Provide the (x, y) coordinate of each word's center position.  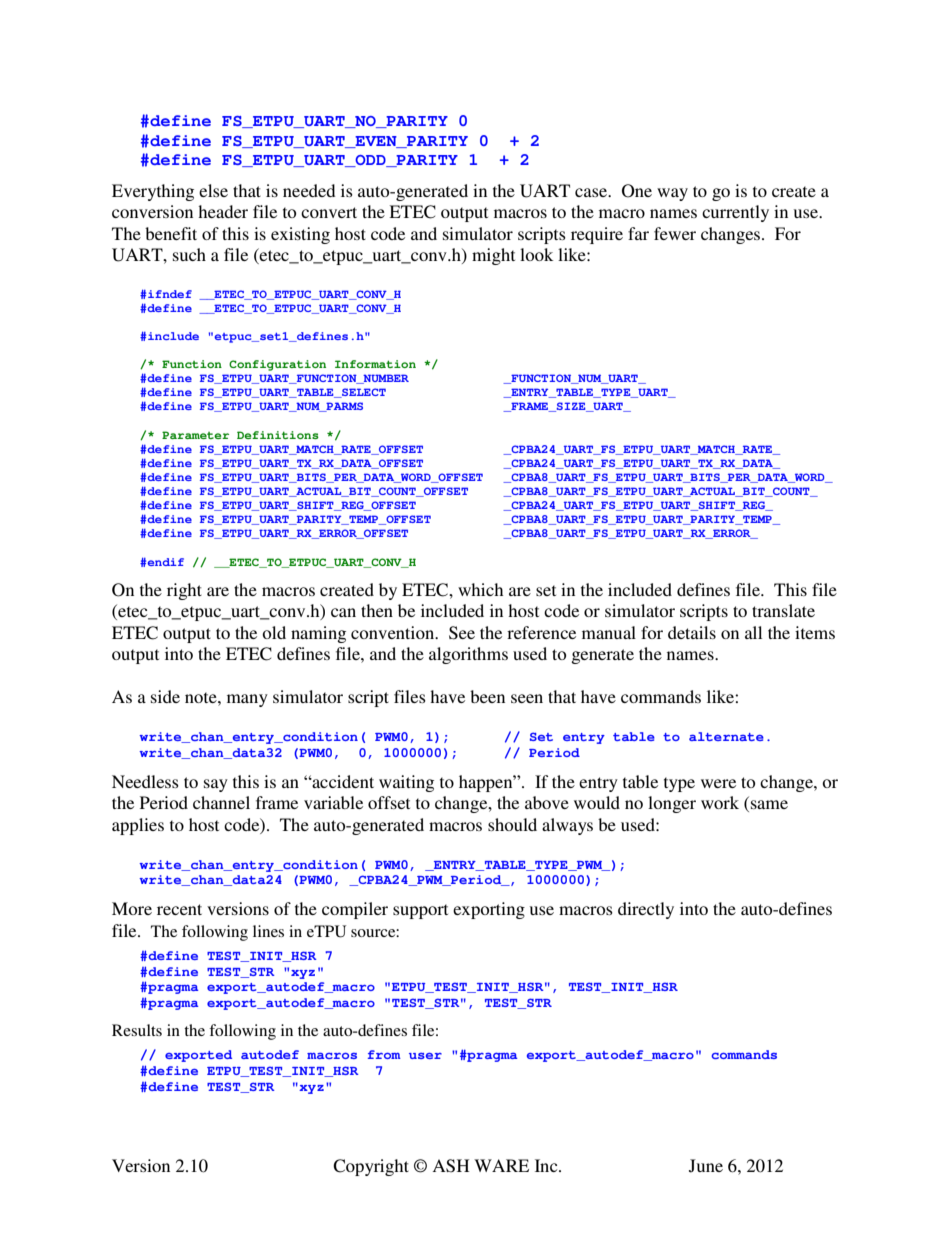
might (493, 256)
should (512, 824)
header (223, 211)
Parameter (195, 435)
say (216, 785)
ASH (450, 1166)
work (720, 802)
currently (735, 213)
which (480, 589)
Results (137, 1030)
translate (783, 610)
